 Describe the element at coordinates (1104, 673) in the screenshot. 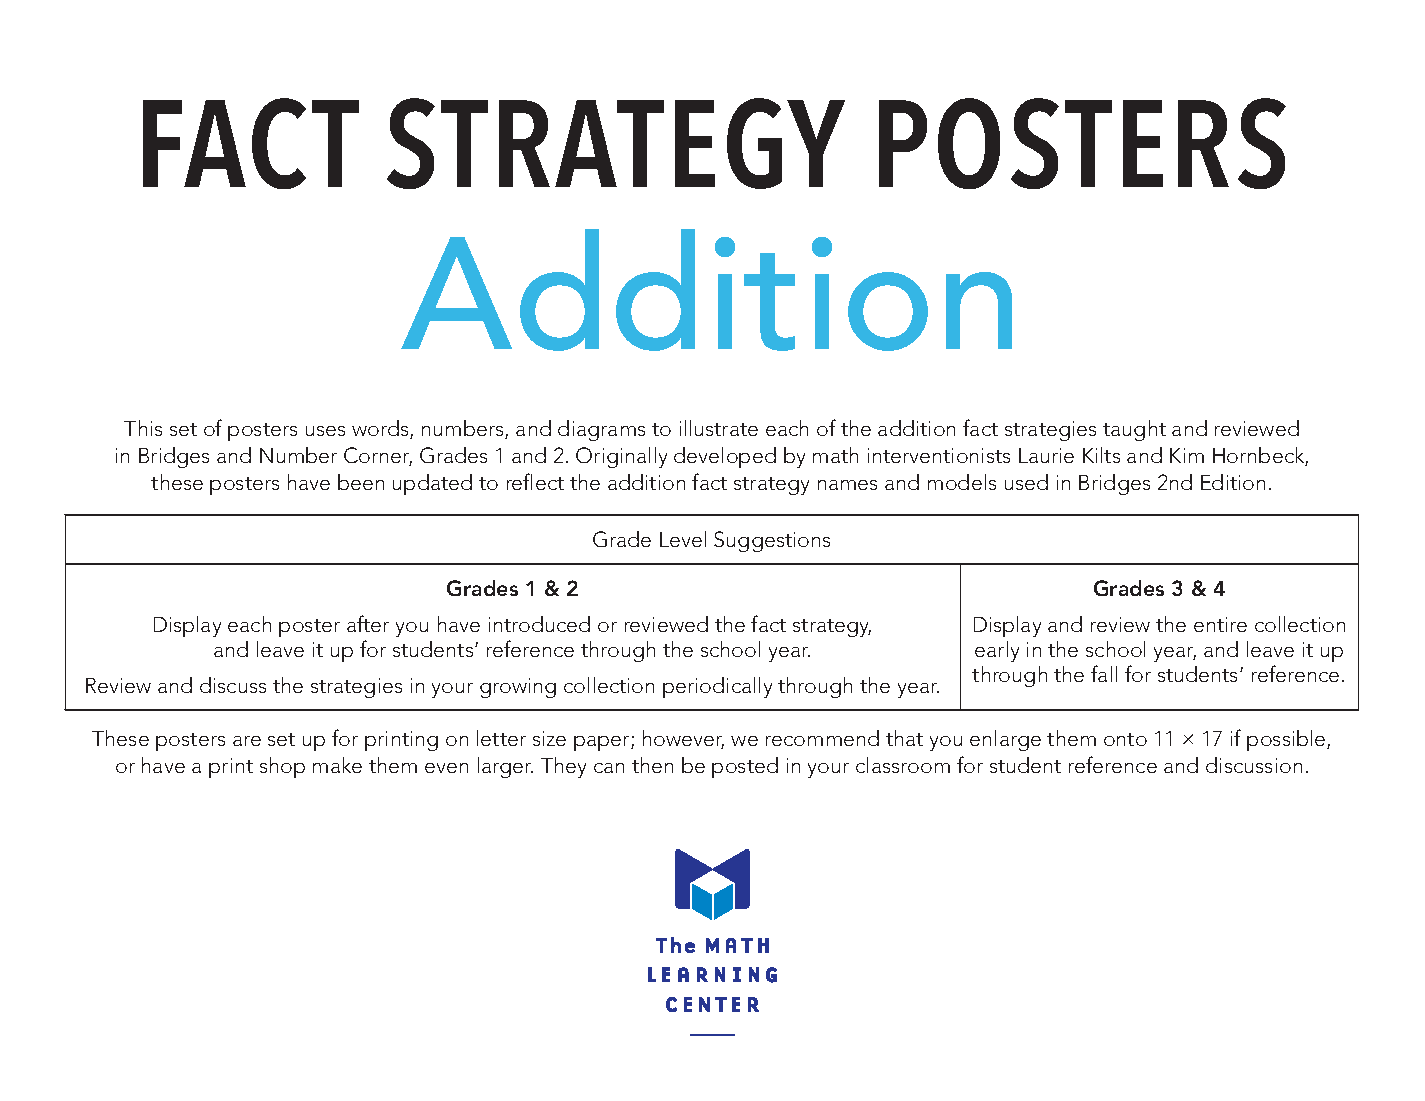

I see `fall` at that location.
